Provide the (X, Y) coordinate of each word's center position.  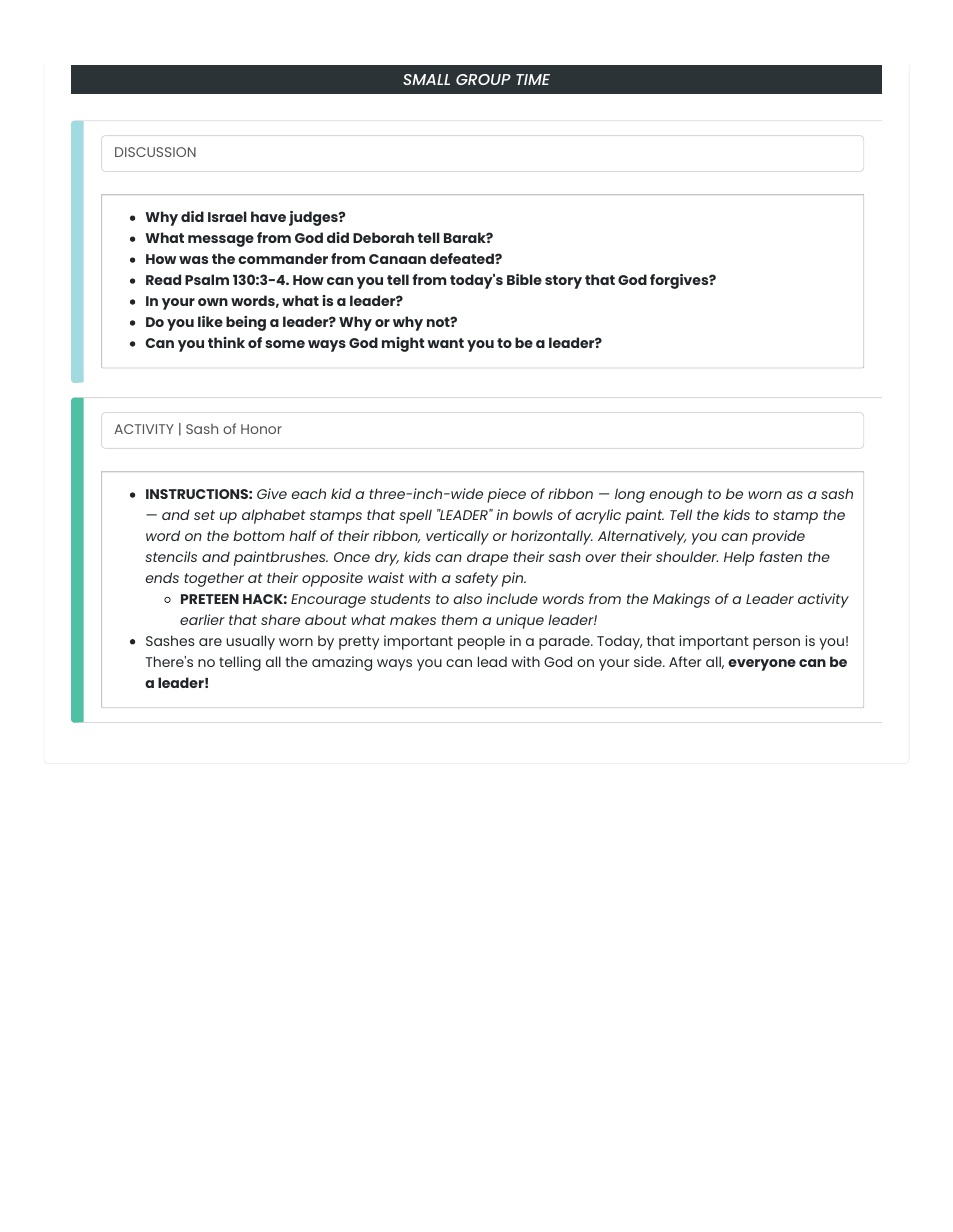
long (630, 495)
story (563, 282)
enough (676, 495)
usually (250, 642)
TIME (533, 79)
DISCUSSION (155, 152)
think (226, 342)
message (221, 241)
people (481, 642)
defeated (463, 258)
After (685, 661)
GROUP (483, 79)
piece (506, 495)
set (204, 515)
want (445, 343)
